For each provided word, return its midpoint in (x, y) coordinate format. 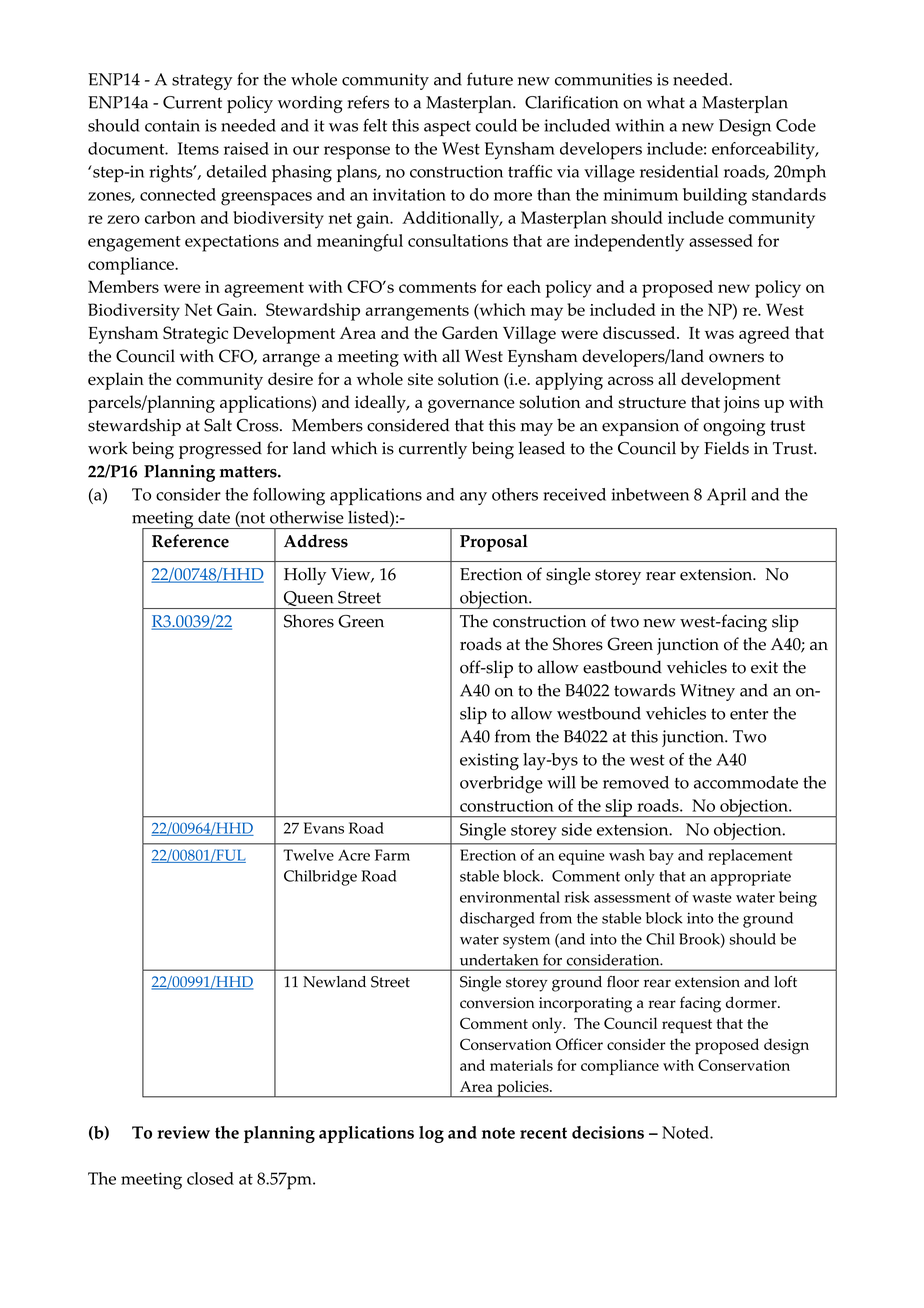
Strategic (195, 335)
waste (712, 898)
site (420, 379)
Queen (308, 600)
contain (172, 125)
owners (736, 358)
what (666, 102)
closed (210, 1178)
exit (764, 667)
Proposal (494, 543)
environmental (510, 897)
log (431, 1134)
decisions (608, 1132)
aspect (447, 128)
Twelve (308, 855)
